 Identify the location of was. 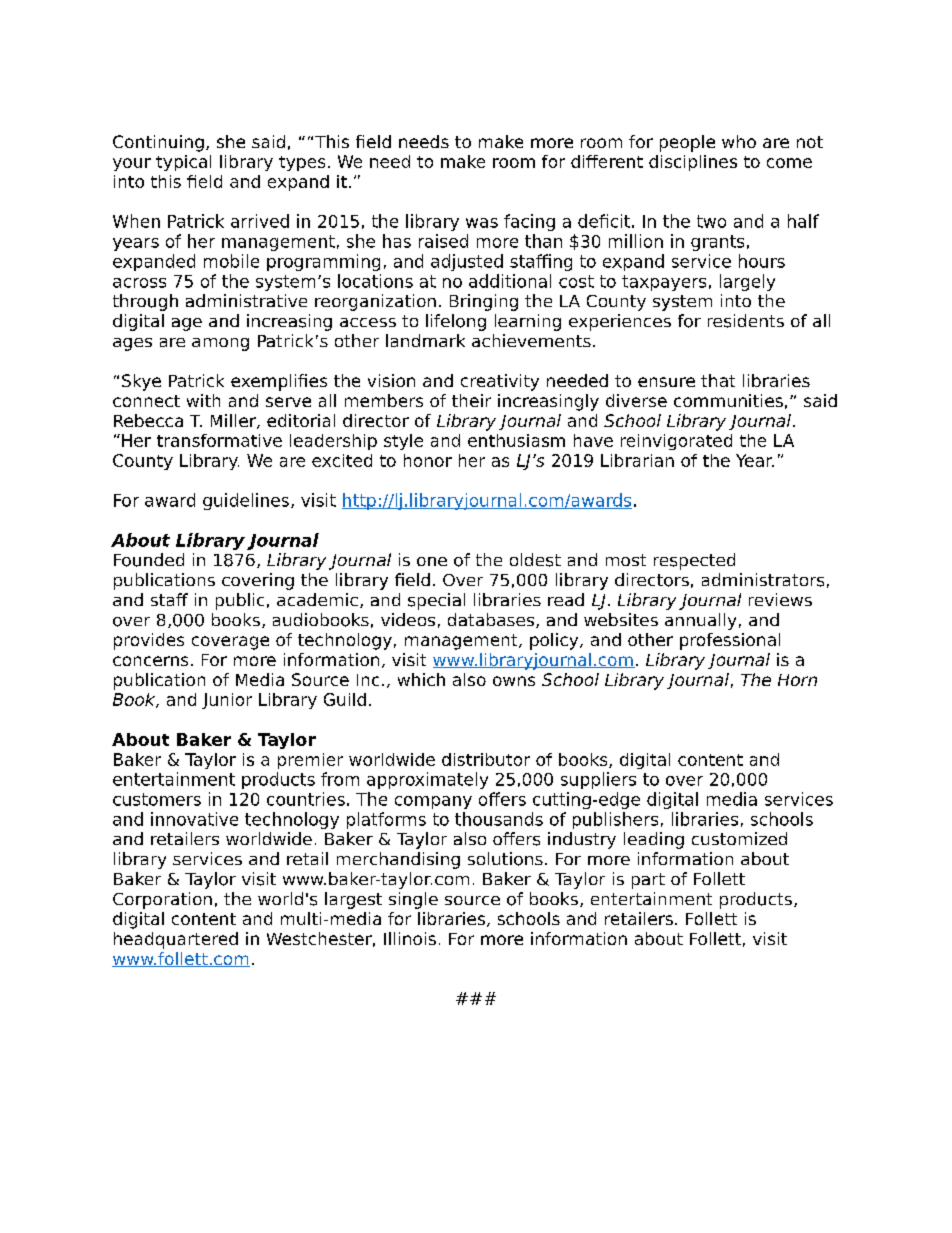
(482, 223).
